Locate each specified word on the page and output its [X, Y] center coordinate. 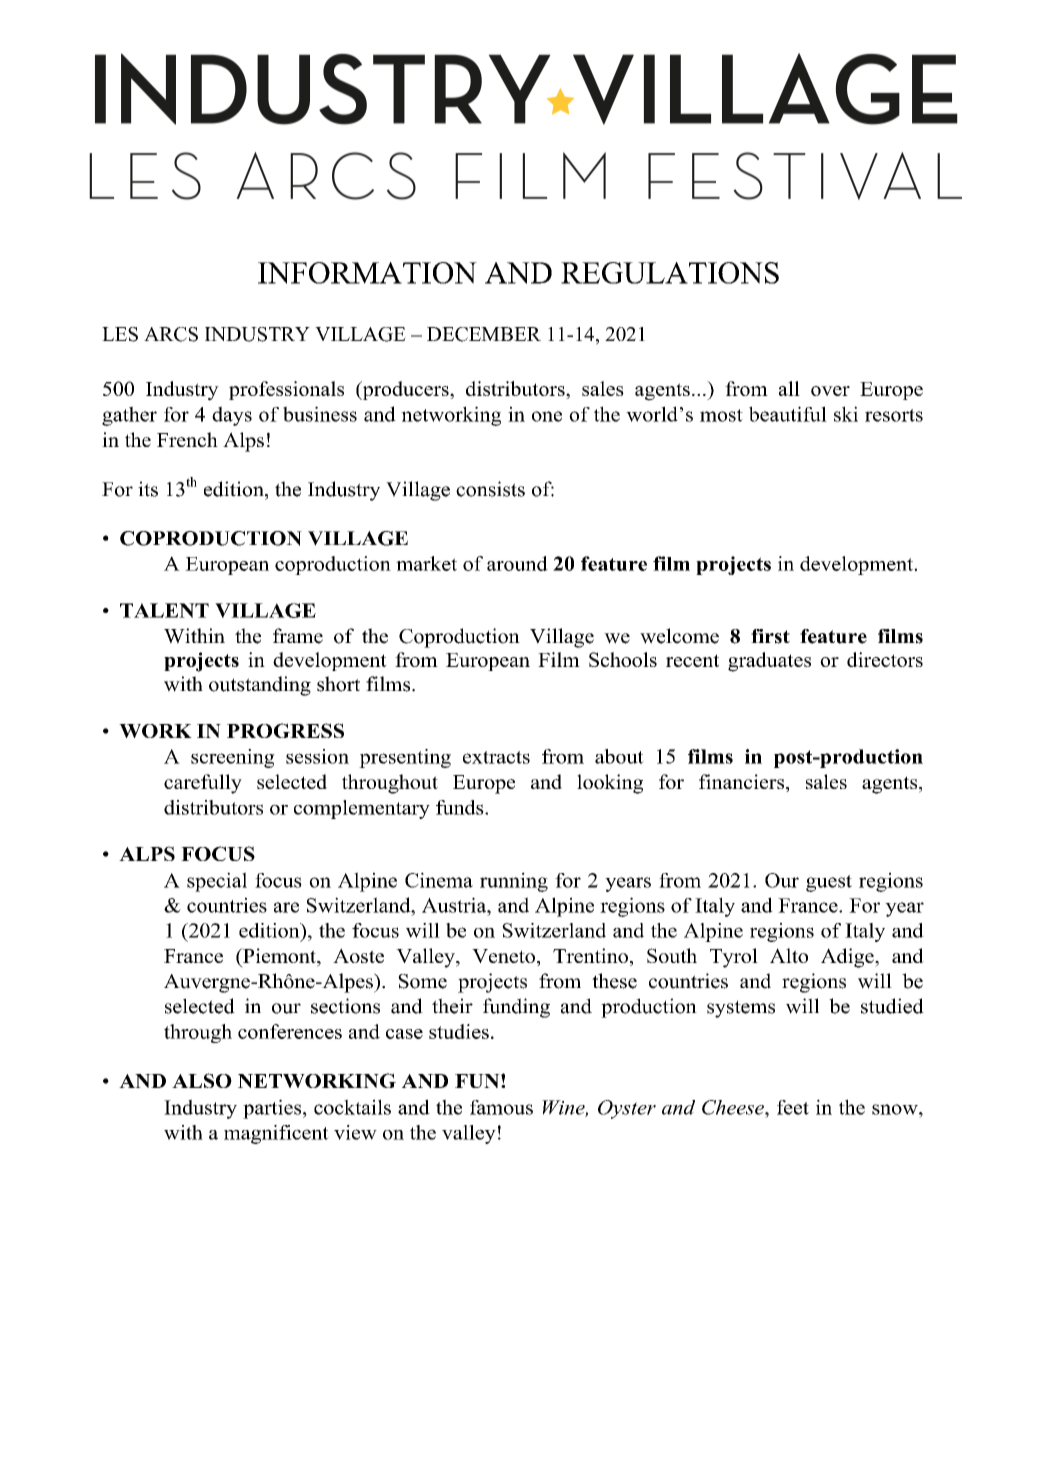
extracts [496, 757]
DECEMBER [484, 334]
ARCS [171, 334]
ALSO [202, 1080]
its [148, 489]
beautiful [788, 414]
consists [490, 489]
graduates [769, 662]
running [514, 882]
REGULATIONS [670, 273]
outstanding [260, 686]
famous [501, 1107]
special [217, 882]
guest [829, 883]
